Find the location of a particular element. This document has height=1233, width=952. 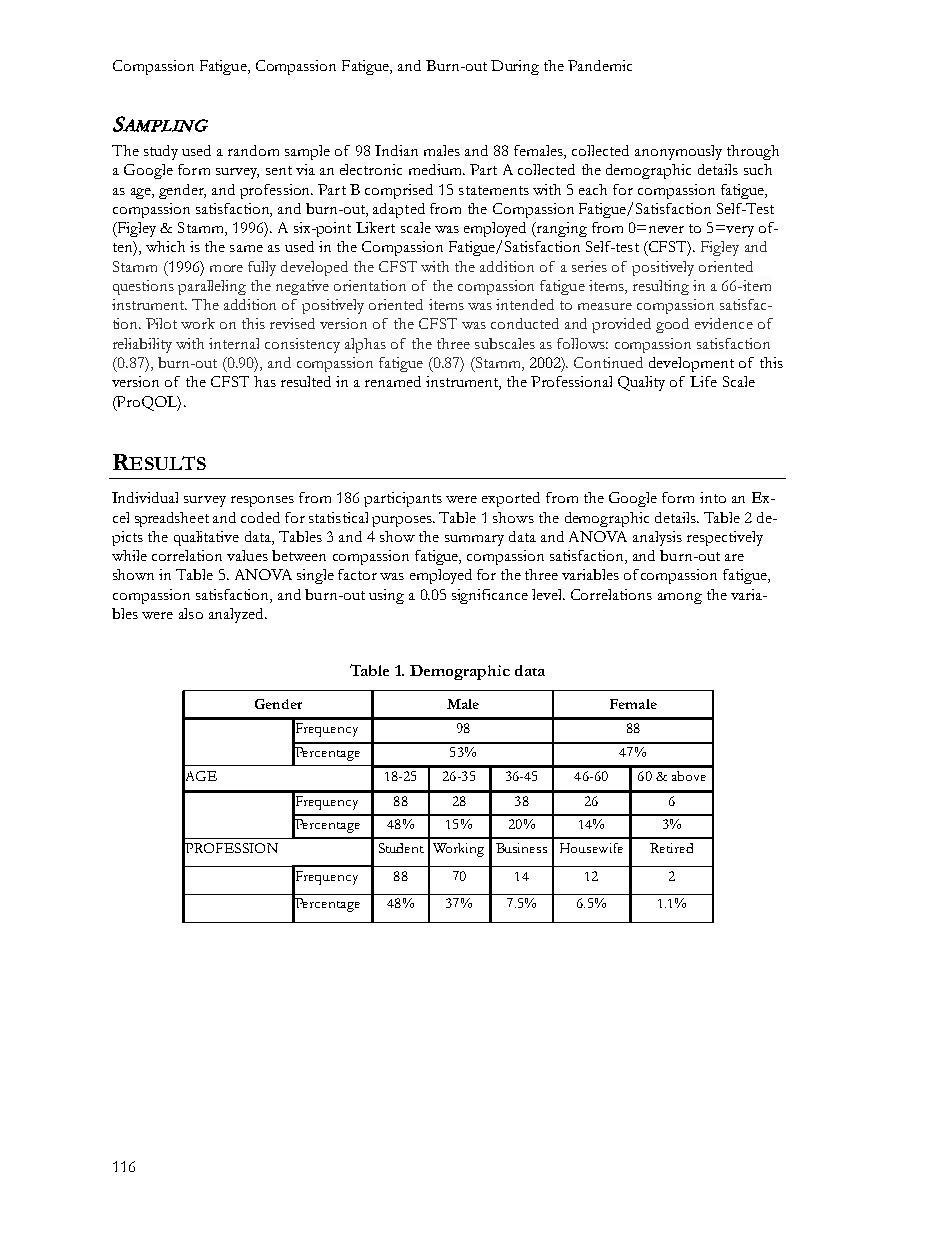

random is located at coordinates (253, 150).
